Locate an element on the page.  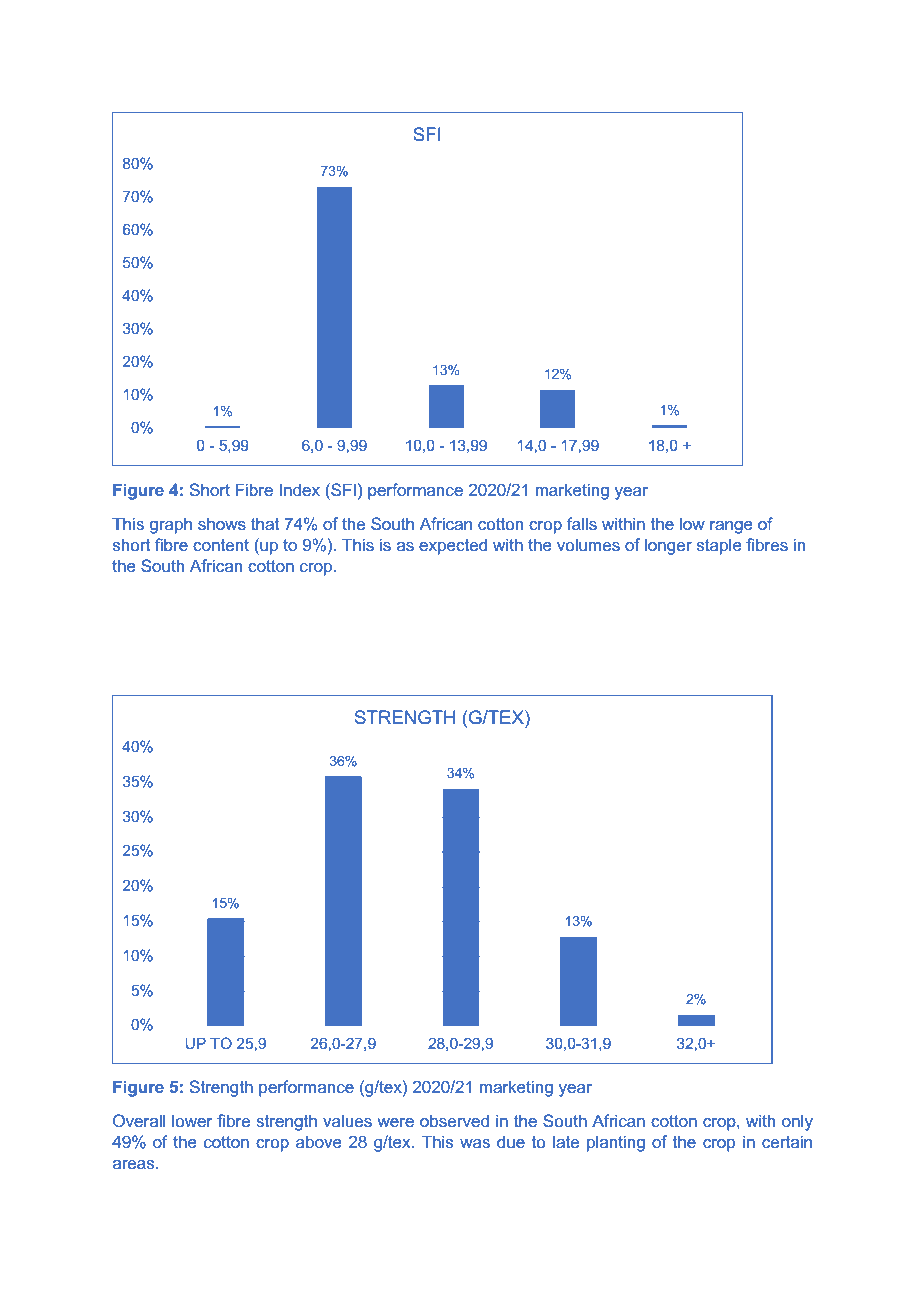
only is located at coordinates (797, 1122).
